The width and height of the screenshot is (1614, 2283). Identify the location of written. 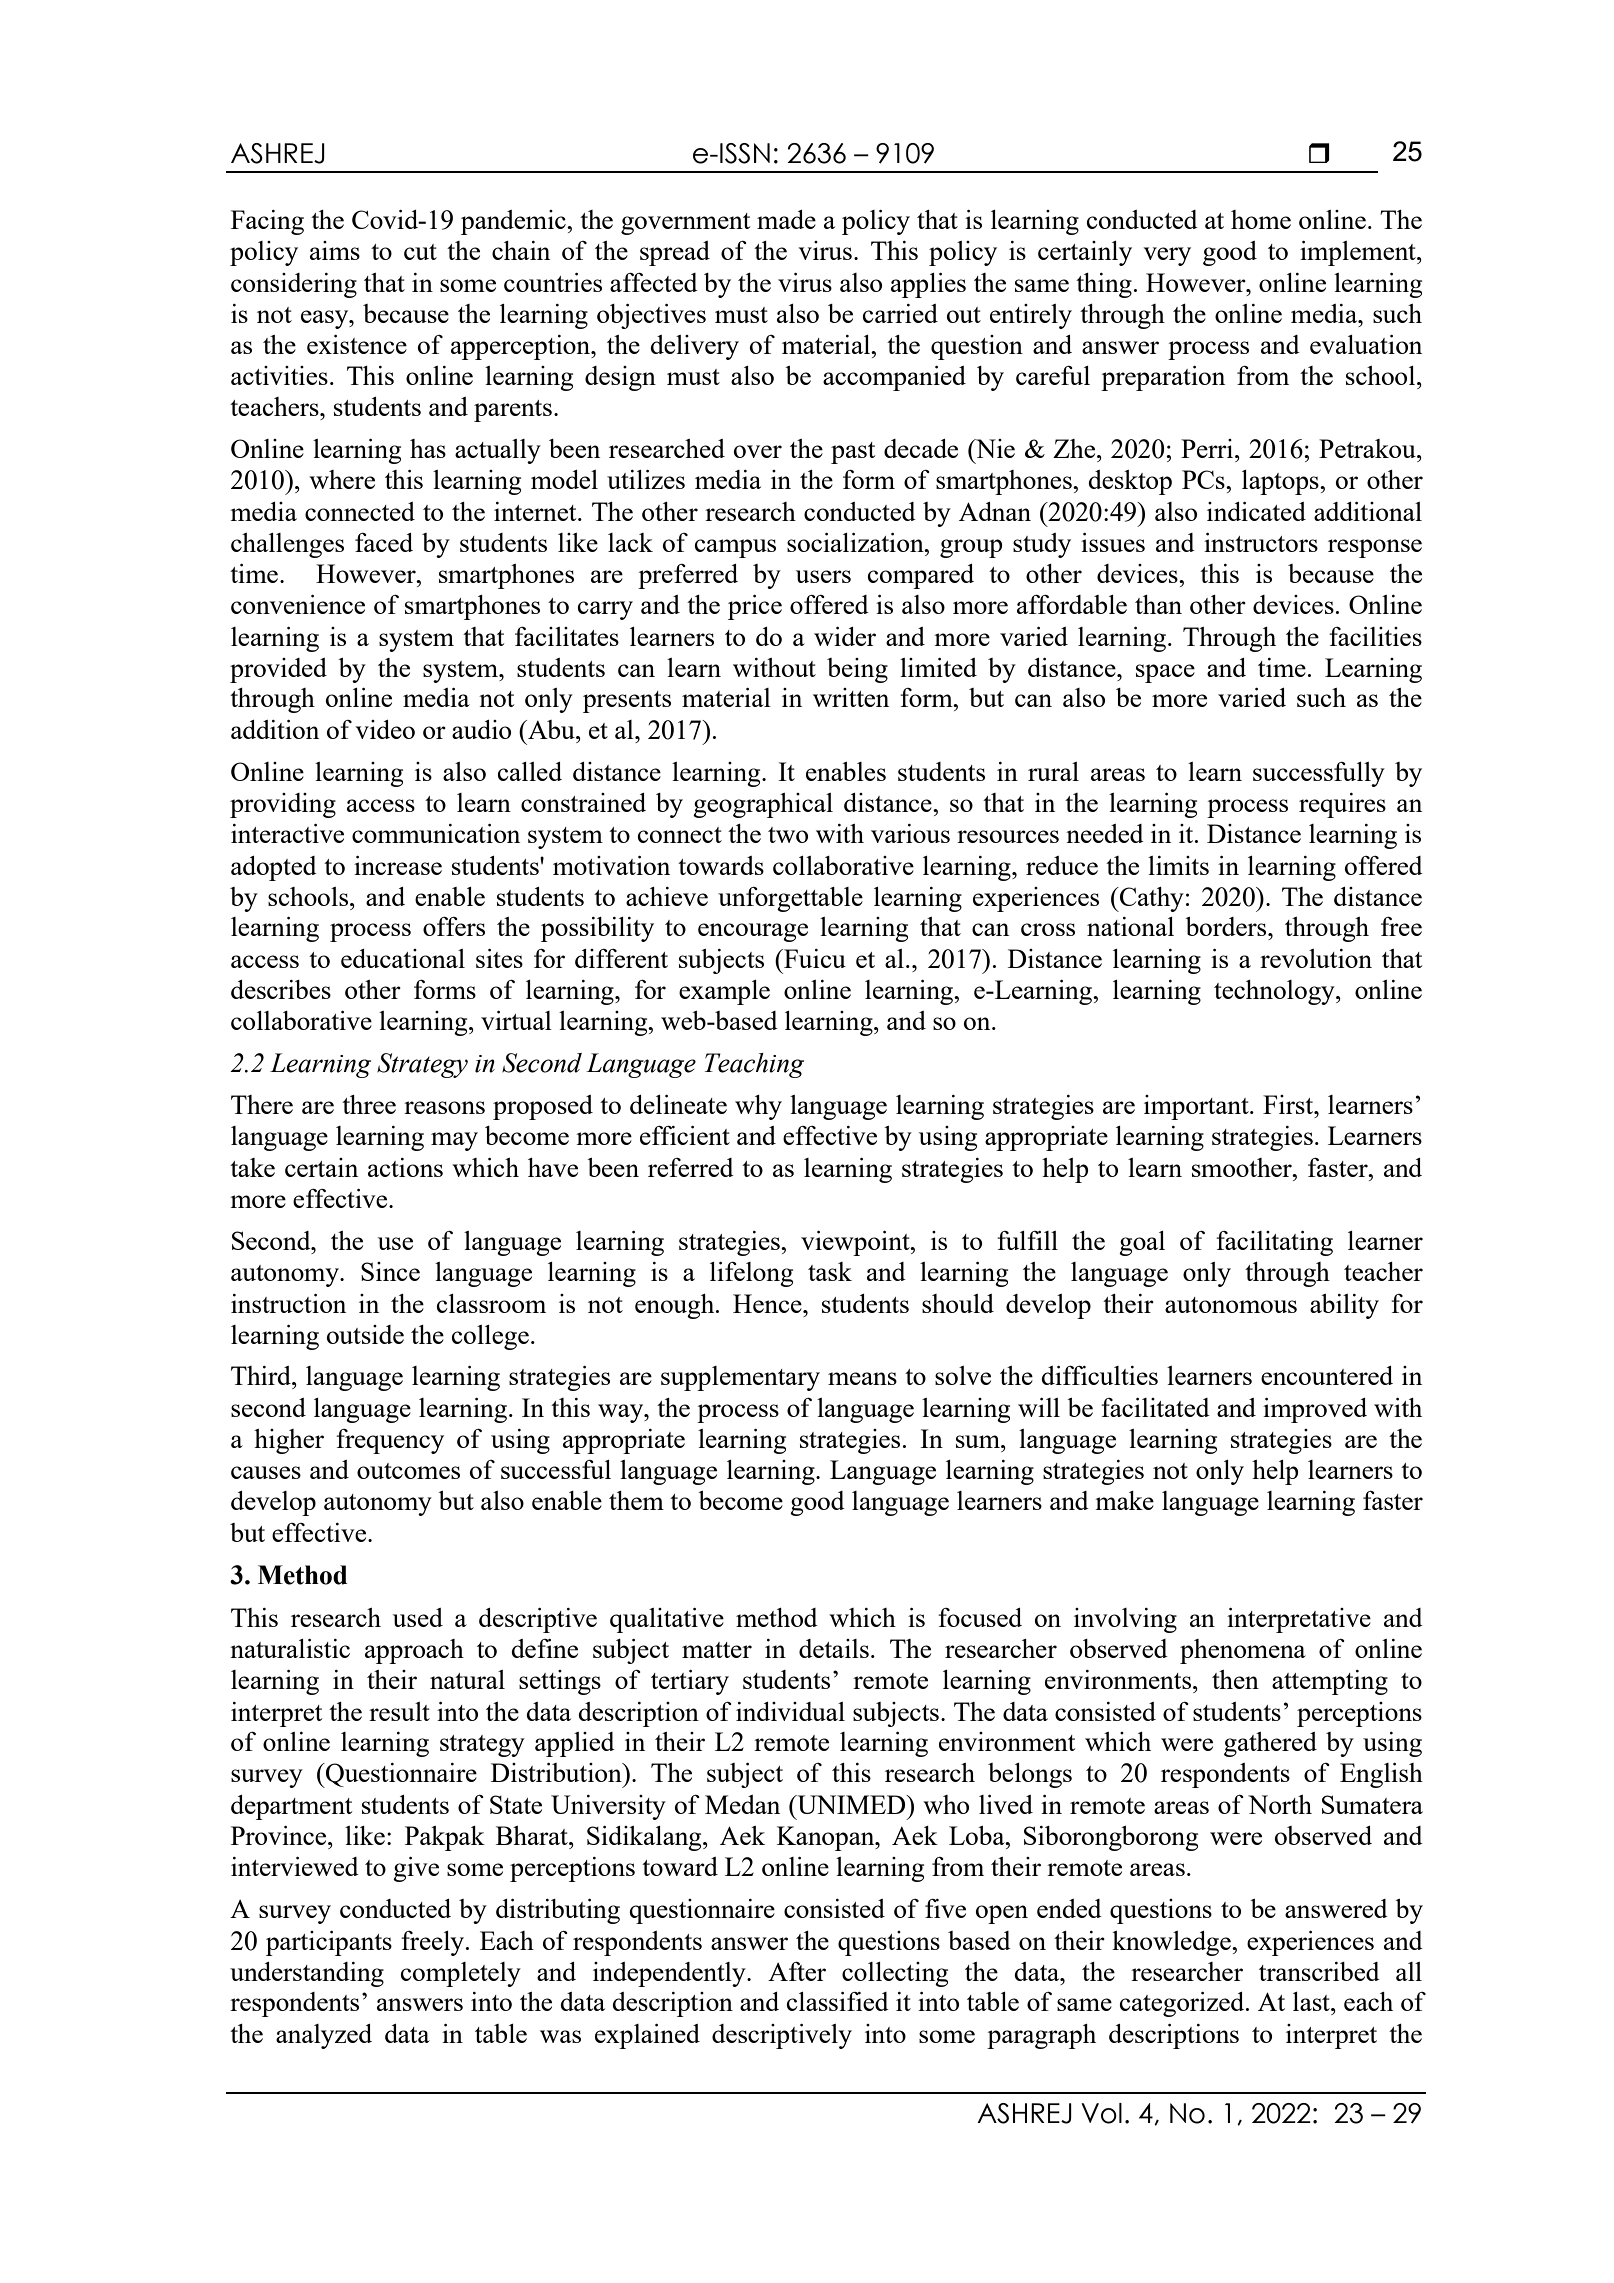
(851, 697).
